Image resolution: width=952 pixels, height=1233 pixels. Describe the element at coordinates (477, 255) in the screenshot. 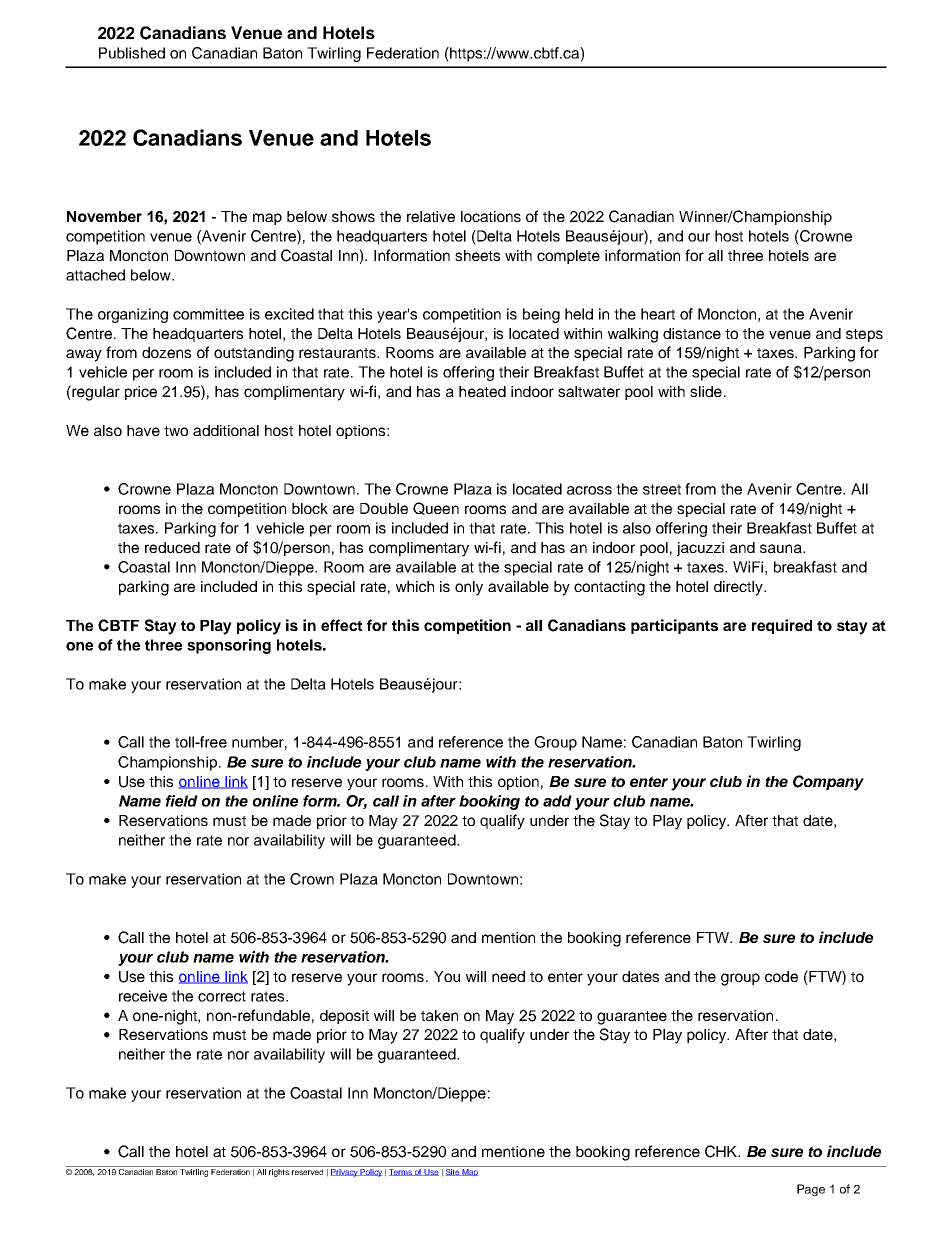

I see `sheets` at that location.
